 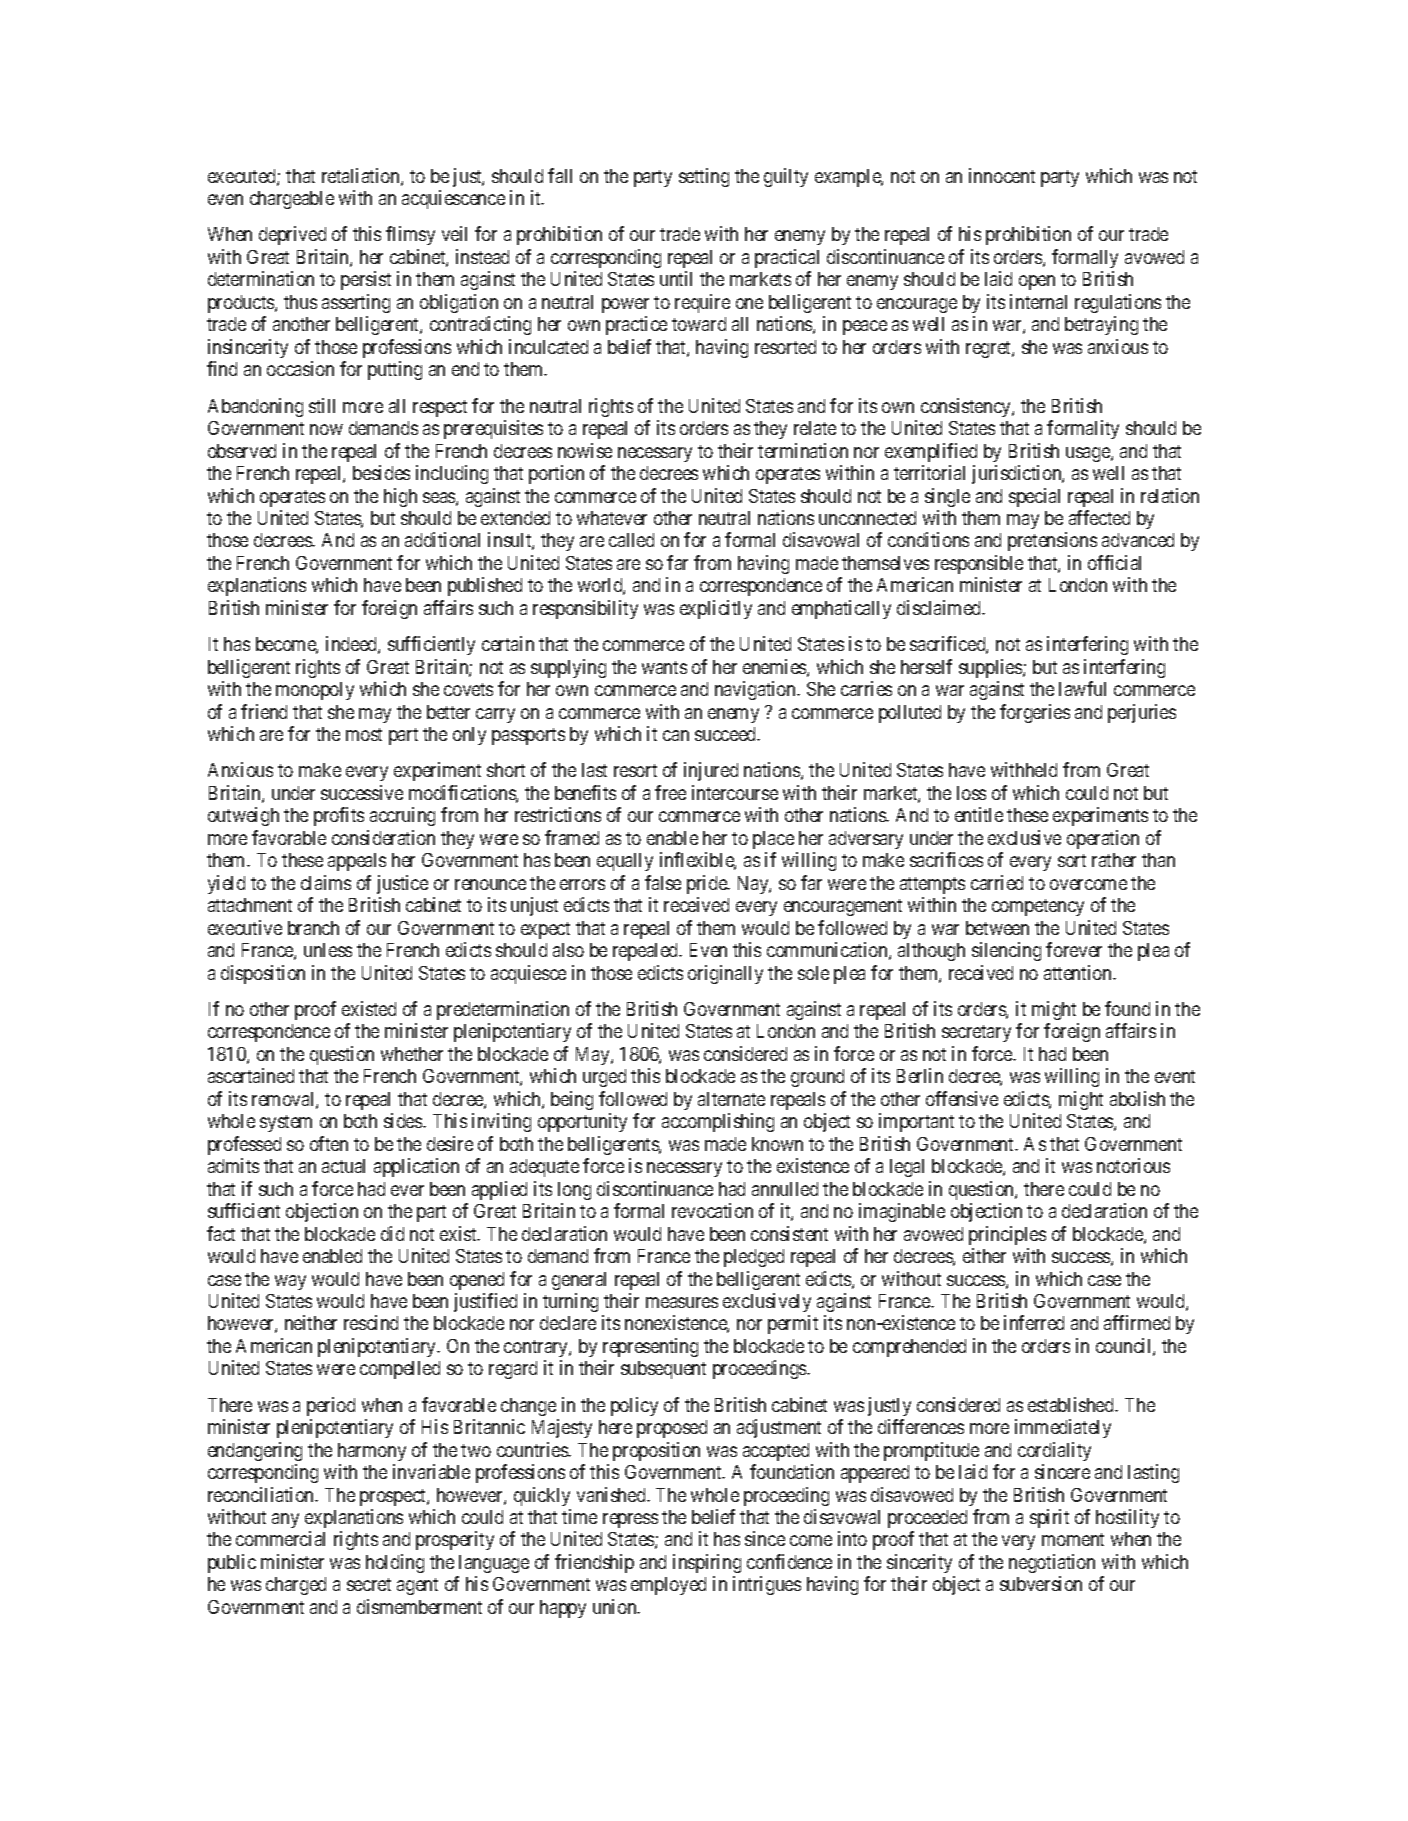 I want to click on lawful, so click(x=1082, y=688).
